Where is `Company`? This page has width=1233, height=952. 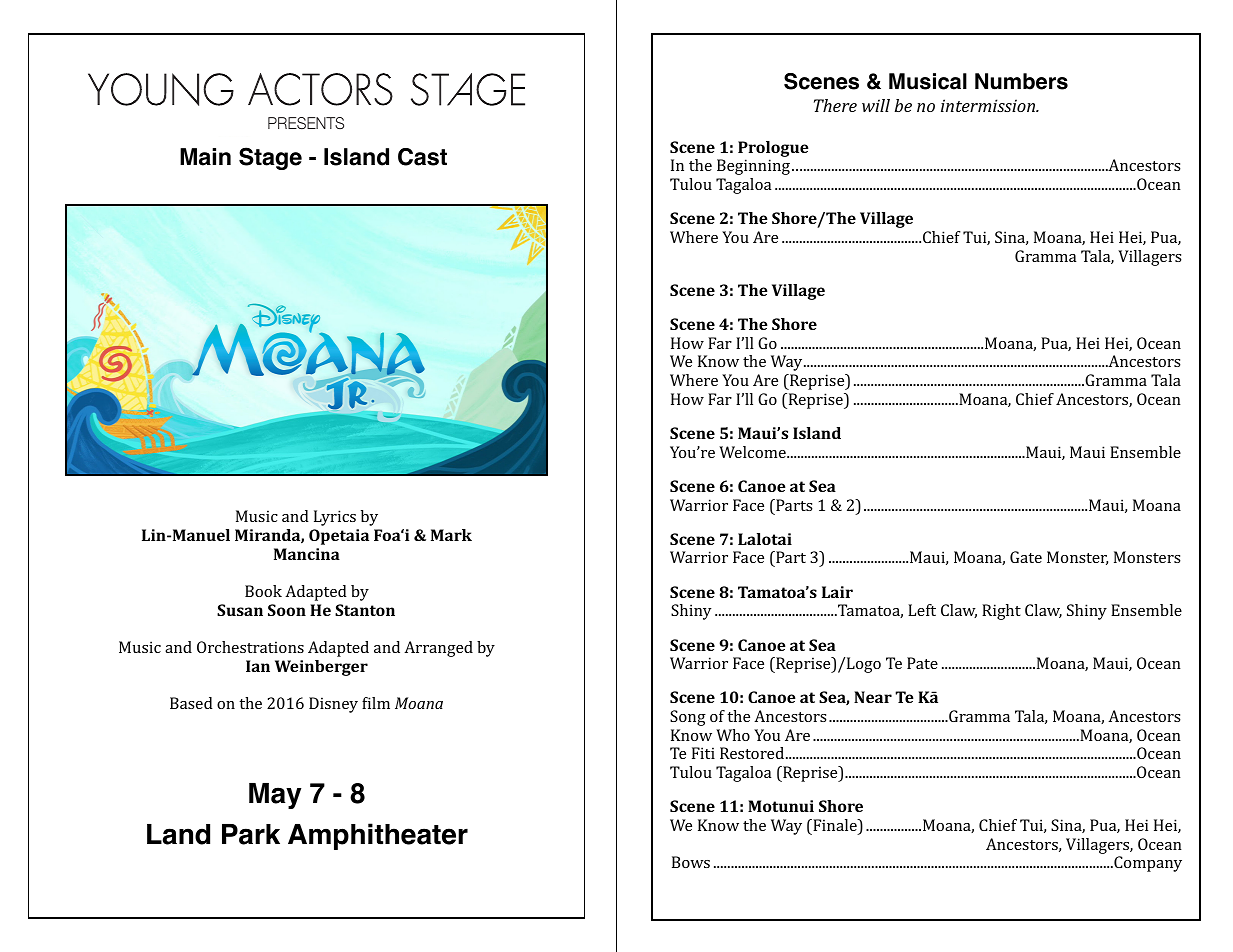 Company is located at coordinates (1147, 864).
